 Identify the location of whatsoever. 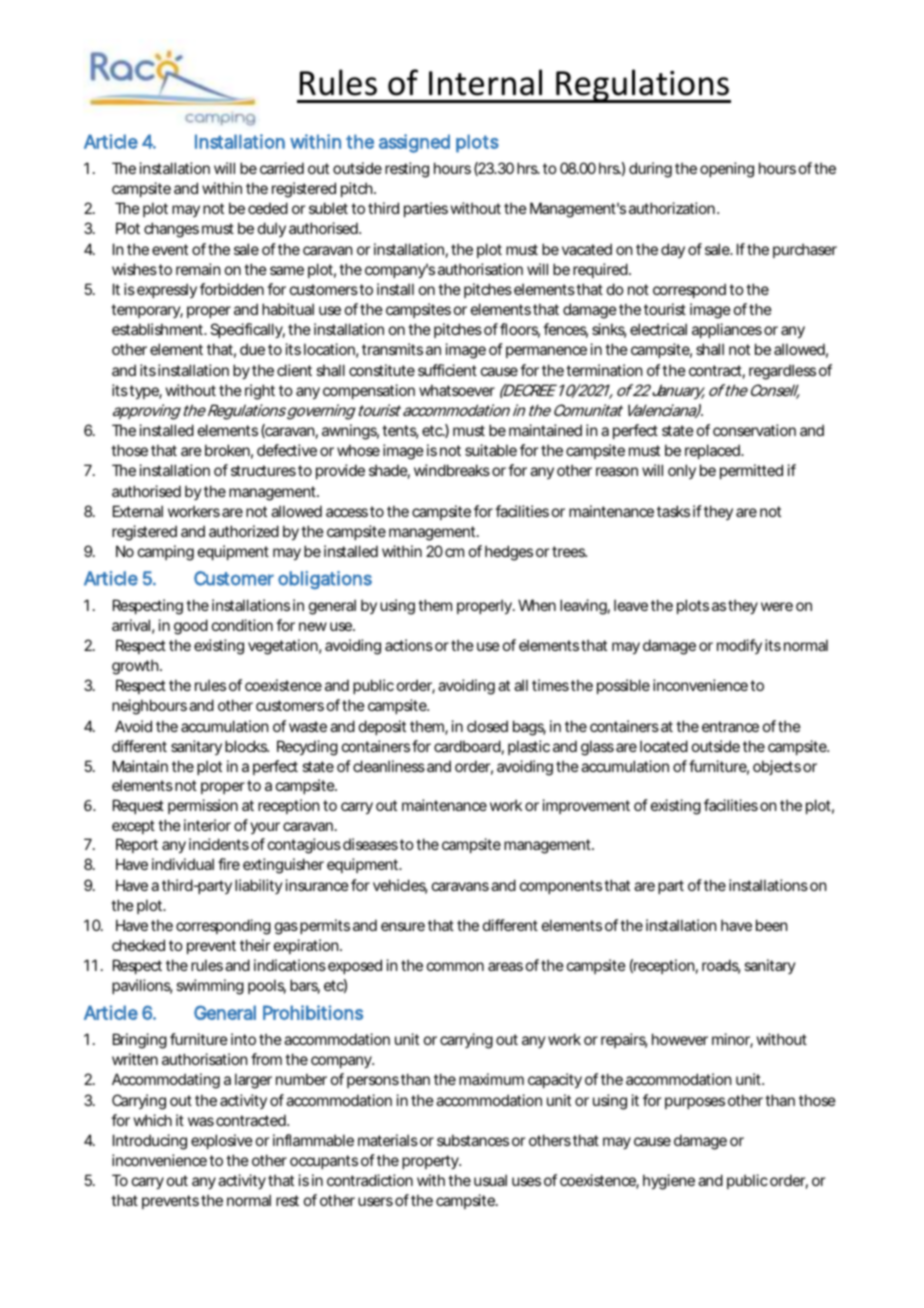
(457, 390).
